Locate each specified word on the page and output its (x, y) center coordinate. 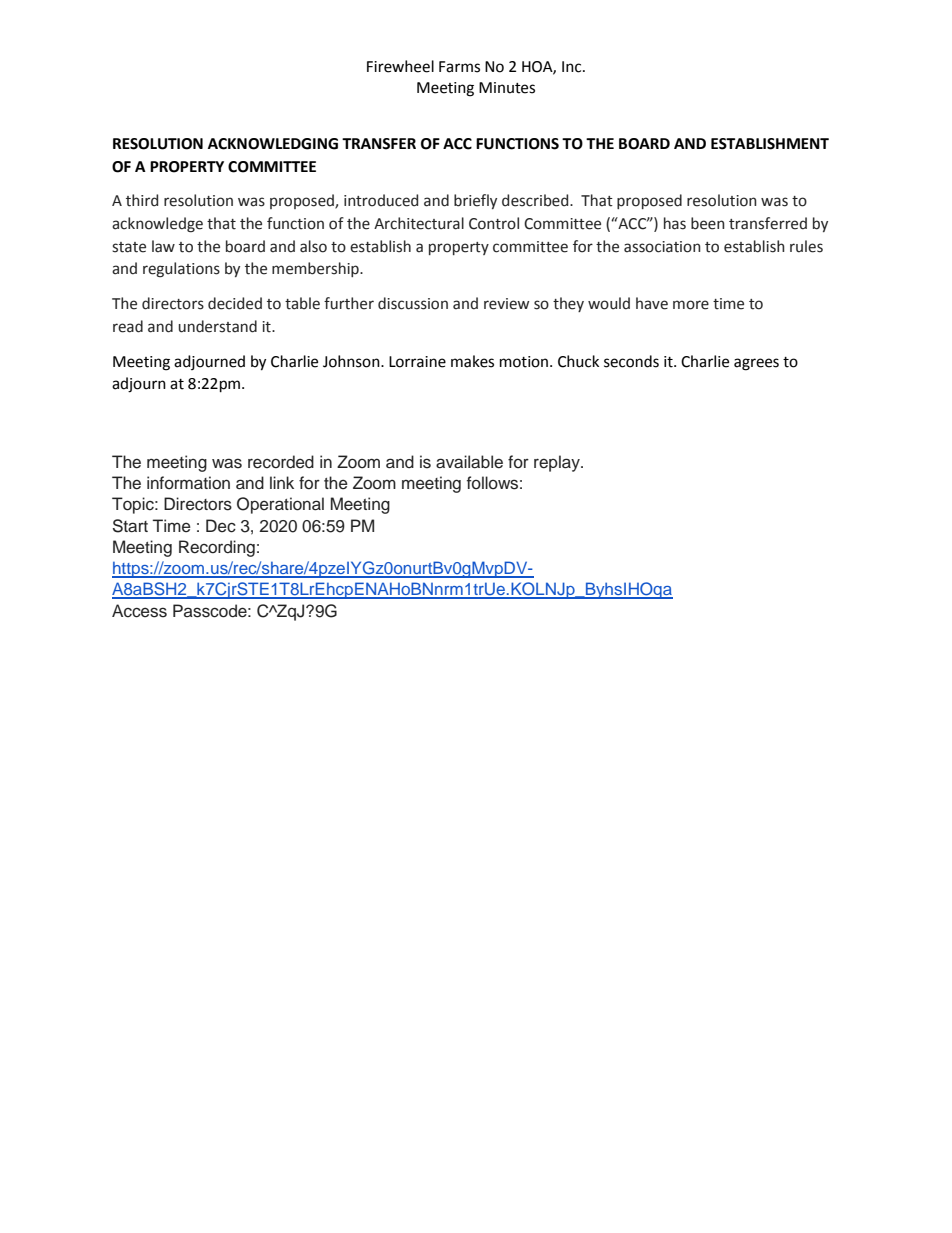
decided (235, 303)
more (691, 305)
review (506, 304)
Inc (573, 67)
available (469, 462)
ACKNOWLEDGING (273, 144)
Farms (459, 67)
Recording (217, 548)
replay (558, 463)
